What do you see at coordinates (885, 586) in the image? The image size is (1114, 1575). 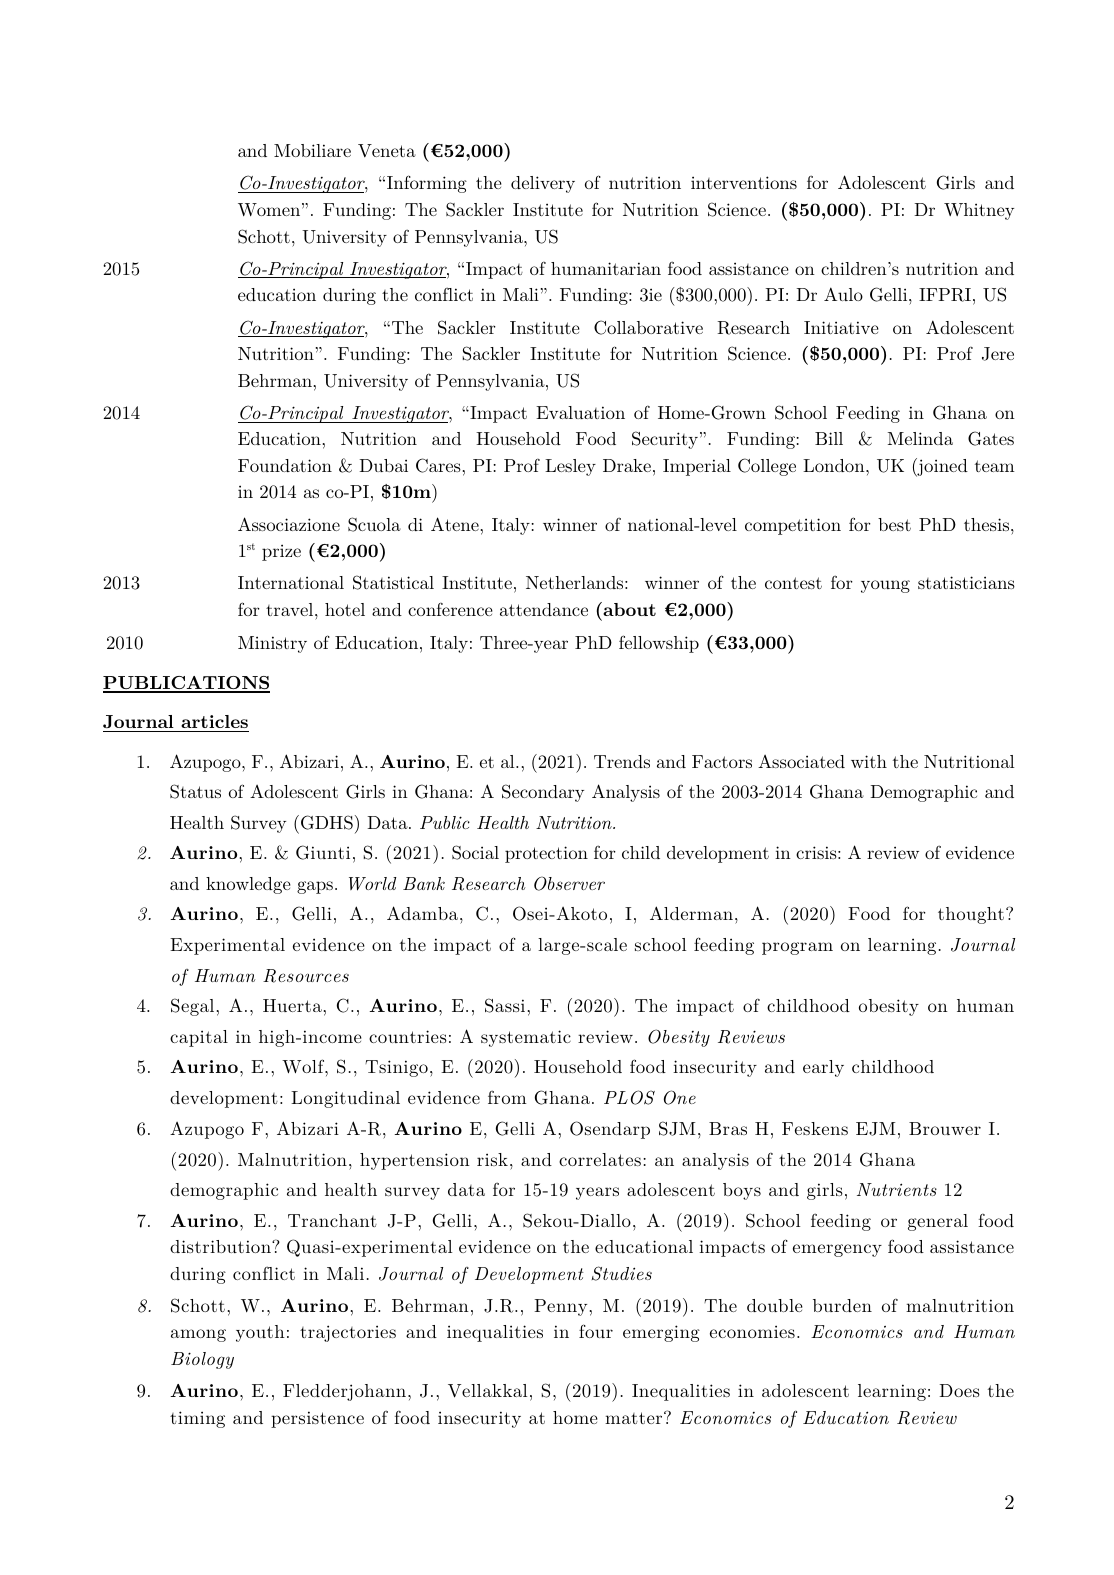 I see `young` at bounding box center [885, 586].
